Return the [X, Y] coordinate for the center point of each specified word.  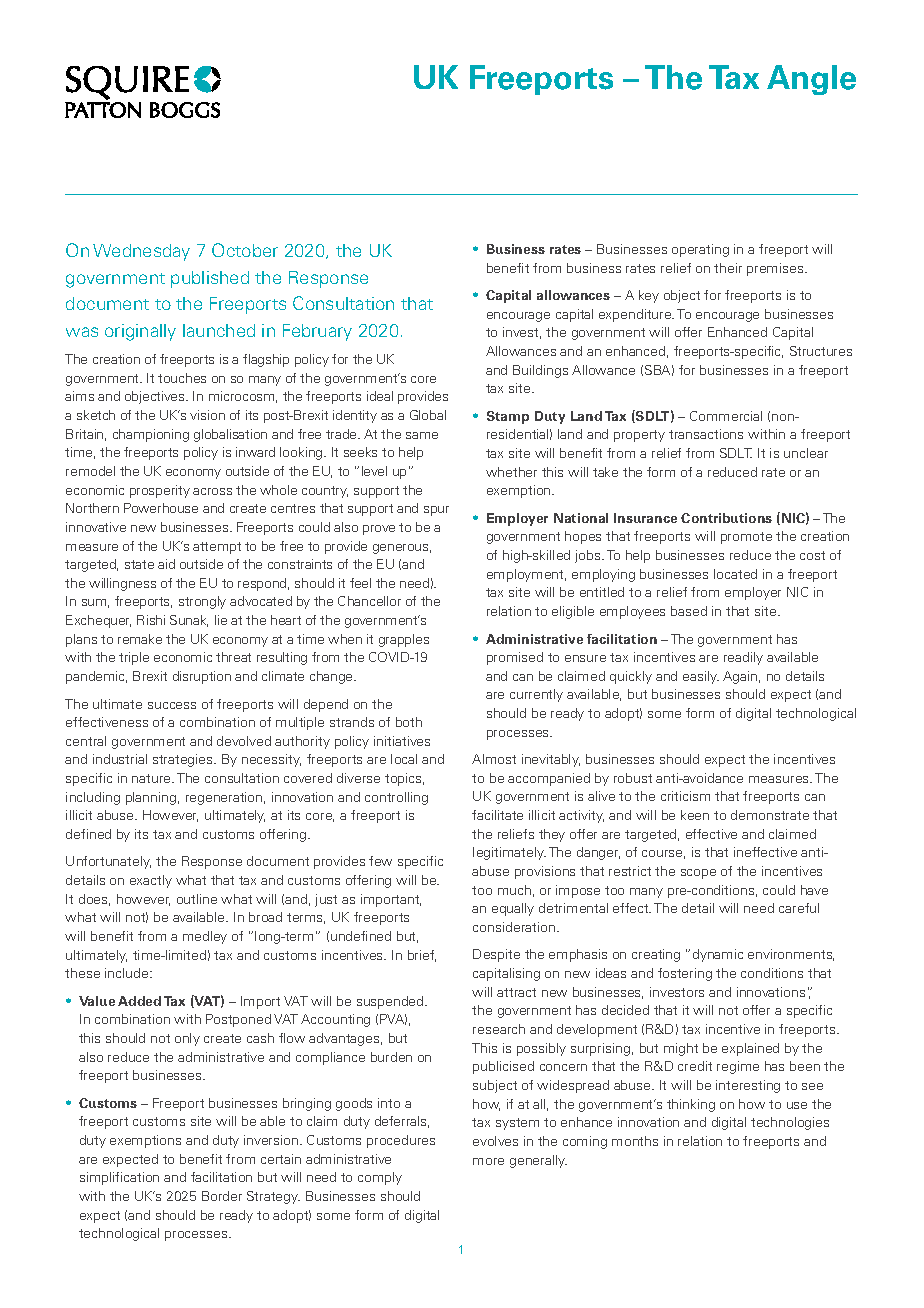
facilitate [497, 815]
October [245, 250]
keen [695, 815]
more [488, 1161]
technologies [790, 1123]
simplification [119, 1178]
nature [152, 778]
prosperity [160, 491]
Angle [811, 80]
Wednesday [141, 252]
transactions [706, 434]
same [422, 435]
